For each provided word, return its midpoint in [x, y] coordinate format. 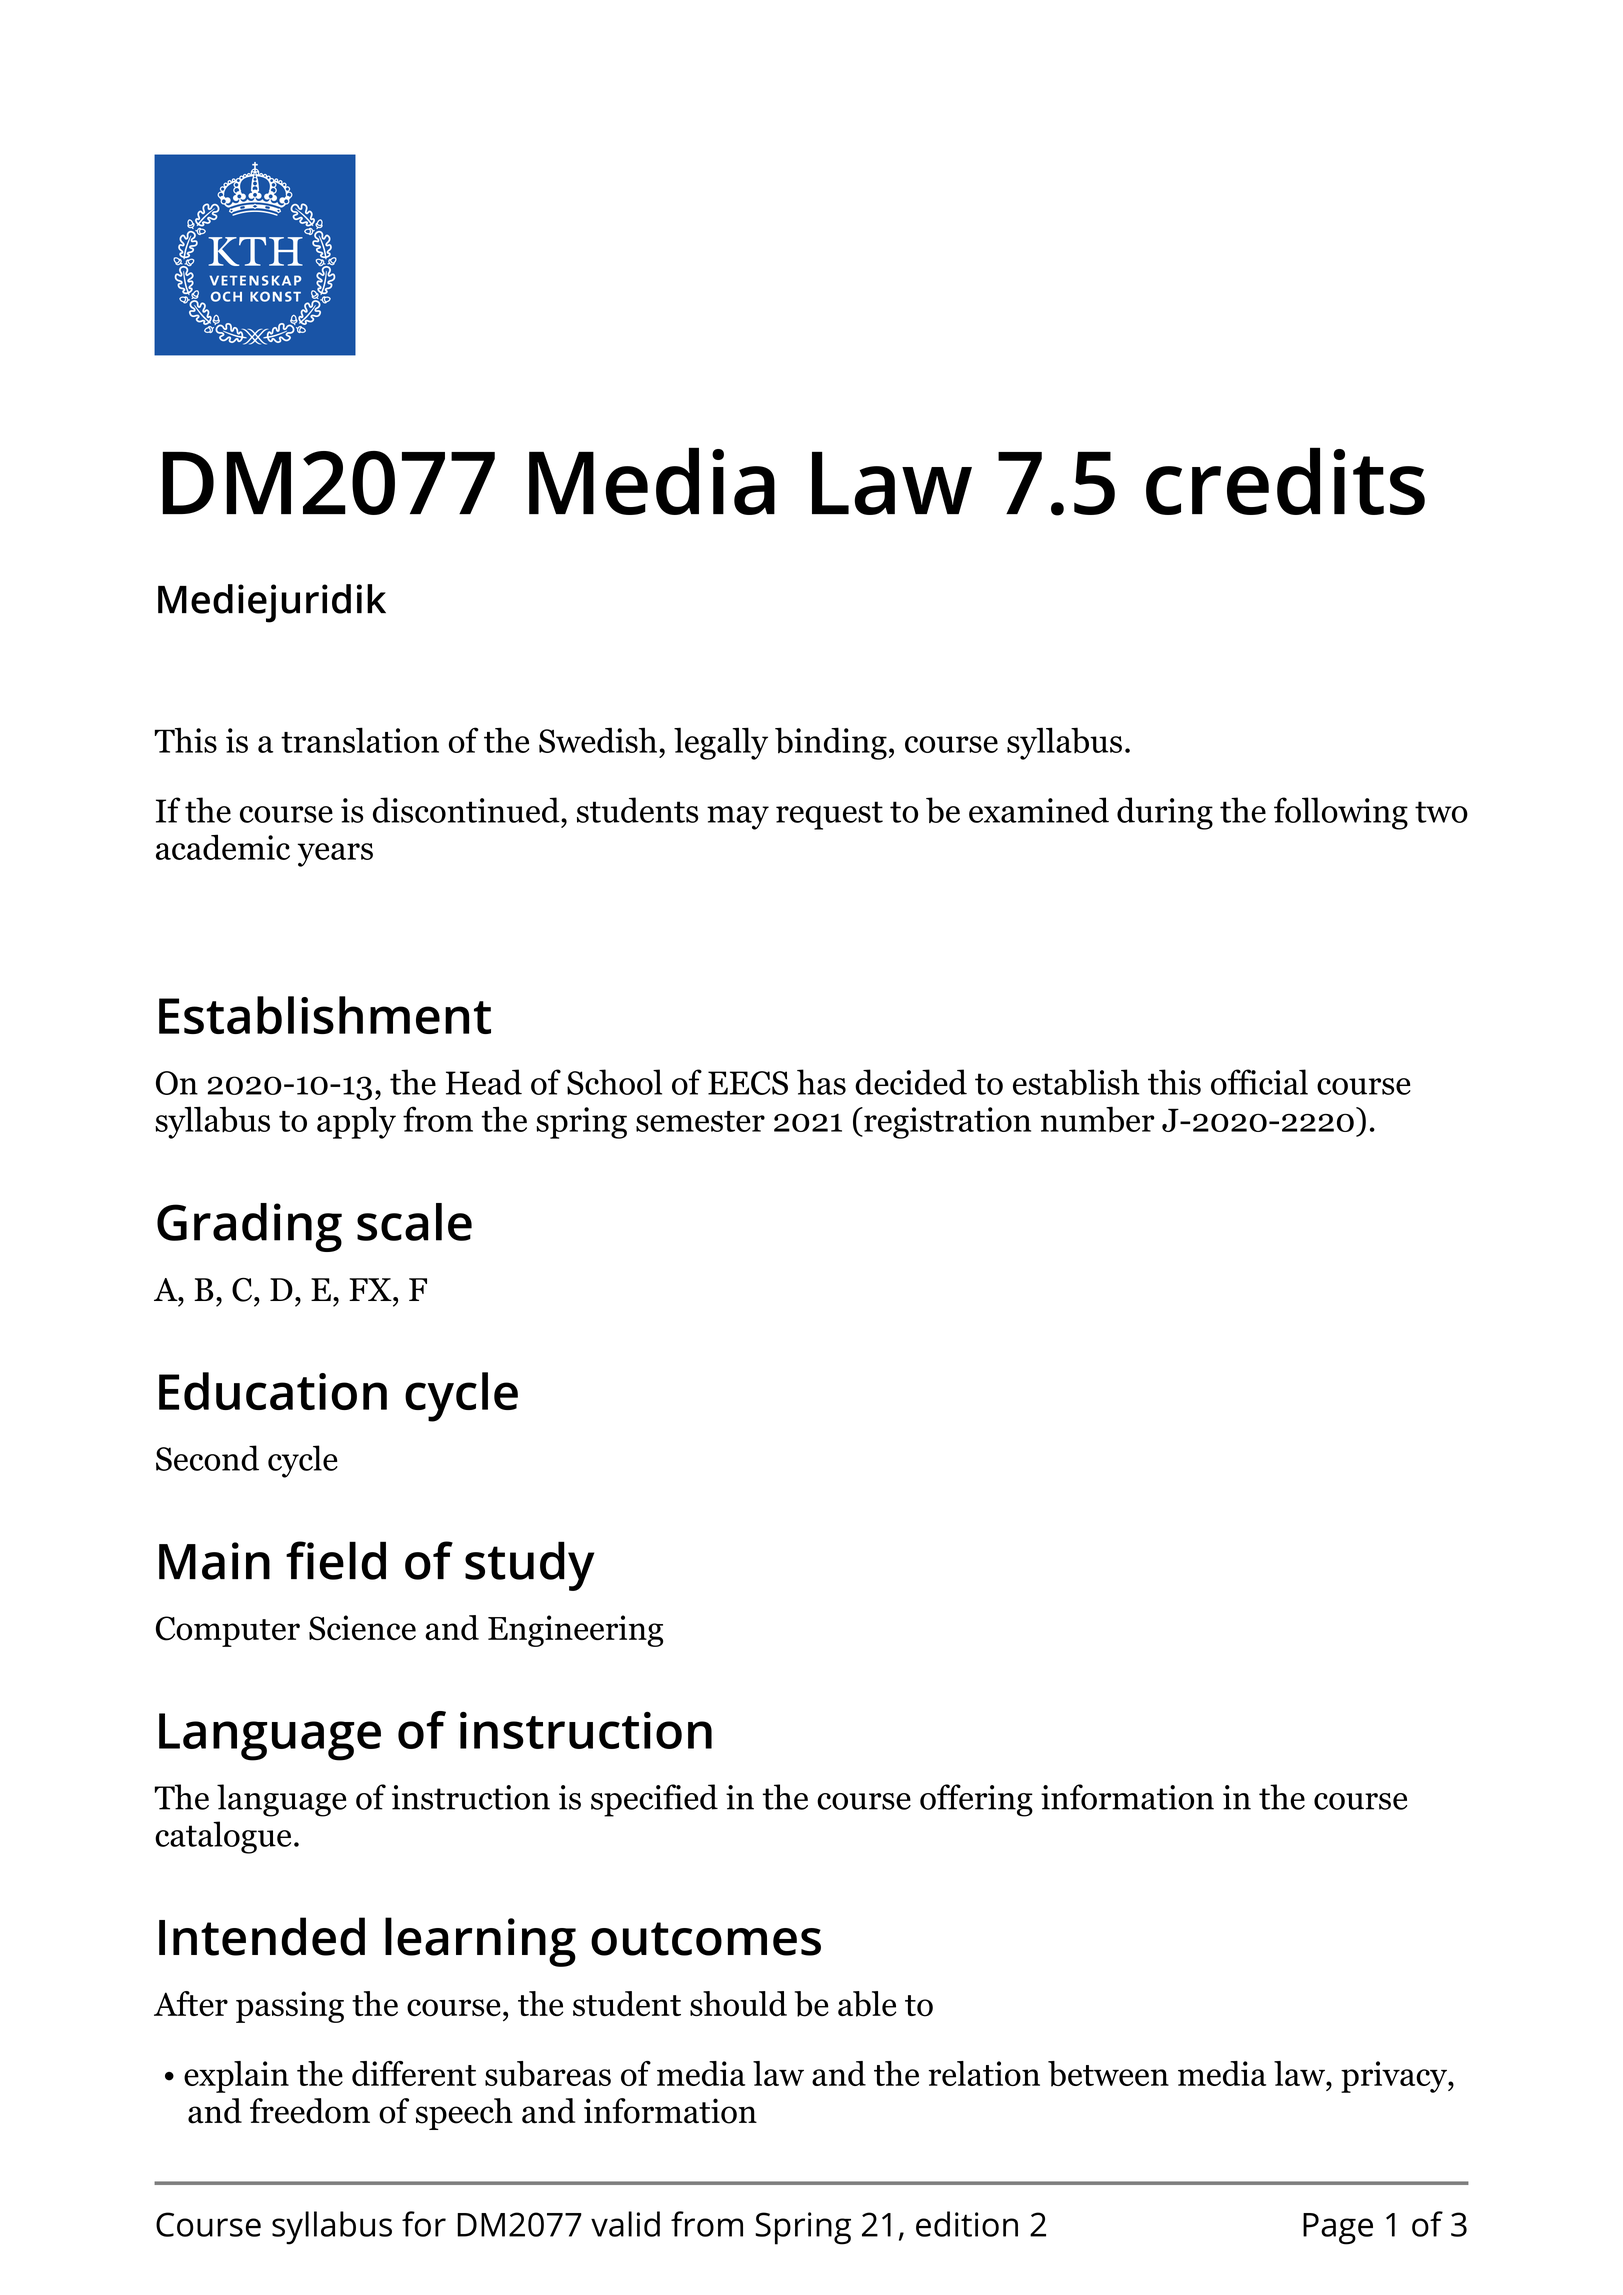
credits [1285, 481]
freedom [310, 2111]
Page [1338, 2229]
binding [831, 743]
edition [967, 2224]
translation [360, 740]
